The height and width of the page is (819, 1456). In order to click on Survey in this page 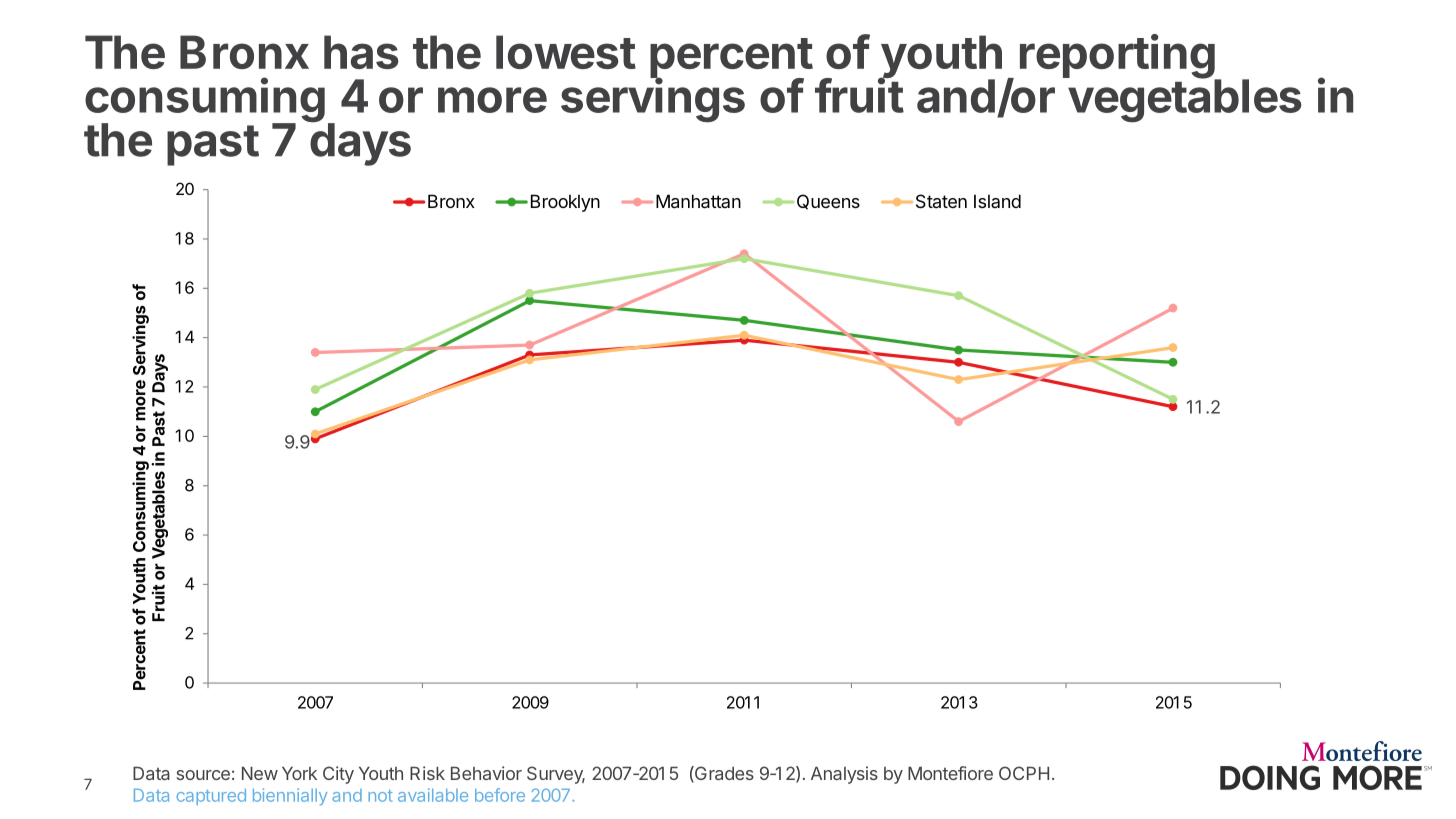, I will do `click(556, 775)`.
